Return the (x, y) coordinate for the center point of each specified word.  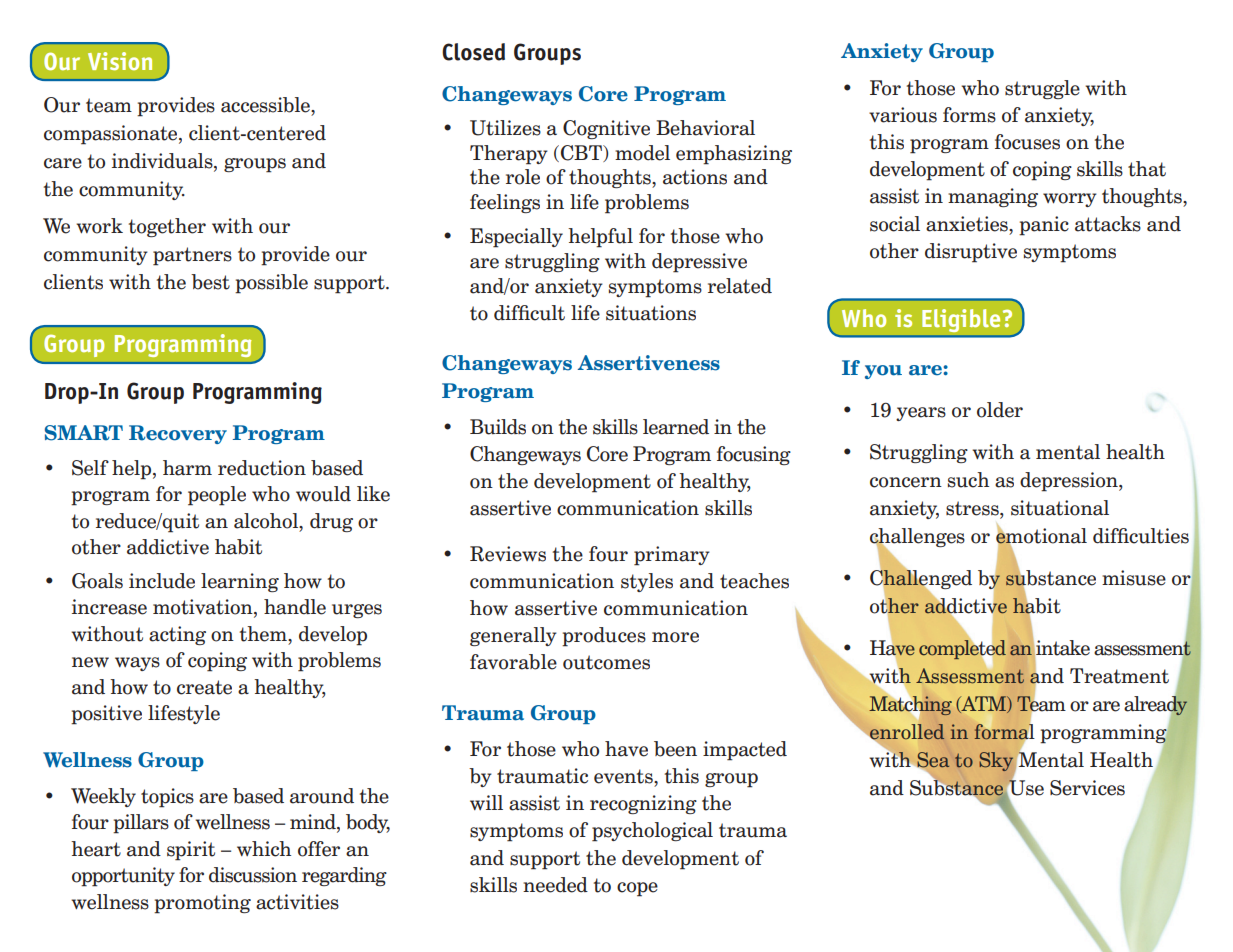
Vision (120, 61)
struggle (1042, 89)
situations (651, 313)
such (968, 480)
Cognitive (606, 129)
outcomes (606, 662)
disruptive (971, 253)
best (210, 282)
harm (187, 468)
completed (962, 650)
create (204, 687)
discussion (253, 875)
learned (676, 427)
